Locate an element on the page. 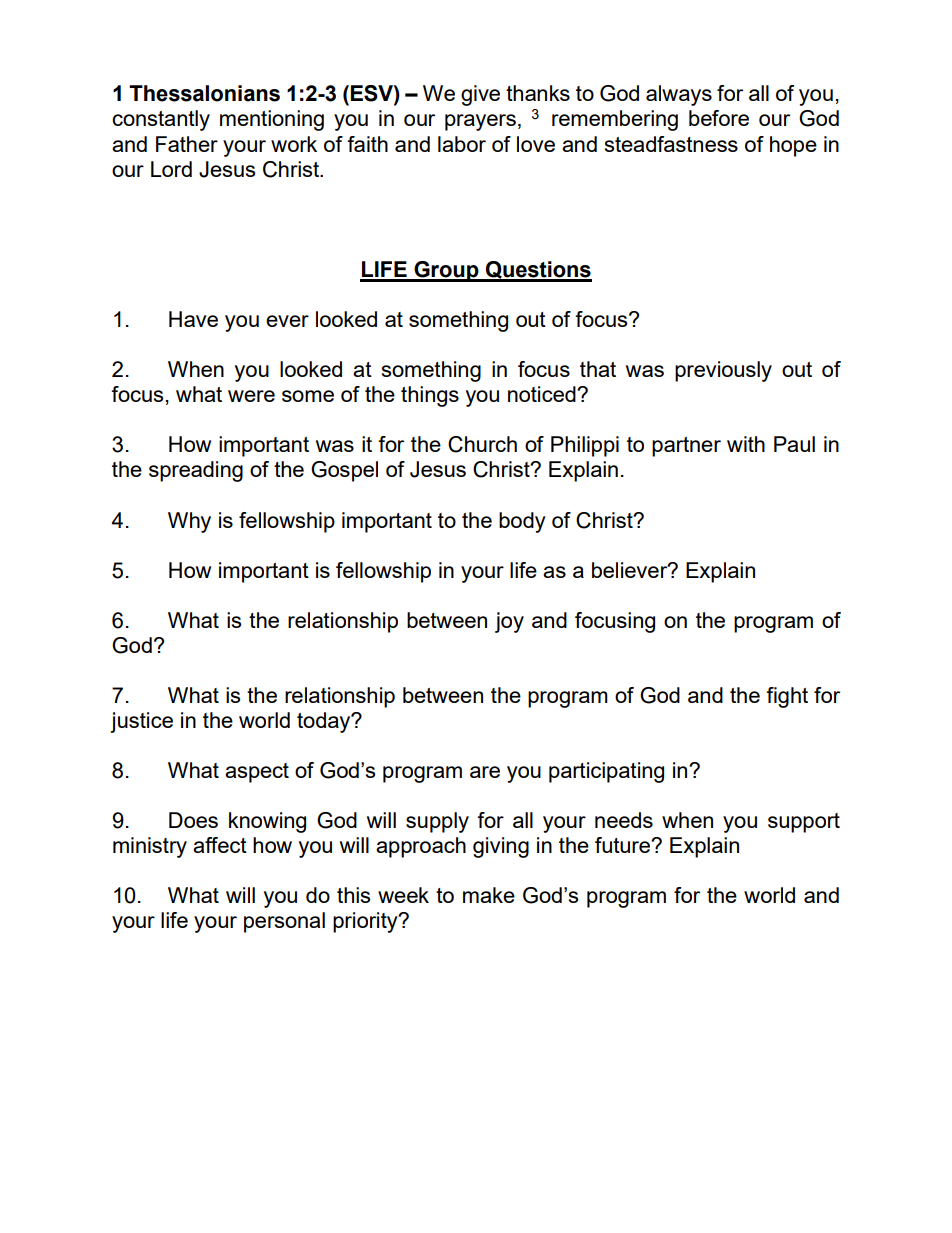 This image has height=1233, width=952. previously is located at coordinates (723, 371).
